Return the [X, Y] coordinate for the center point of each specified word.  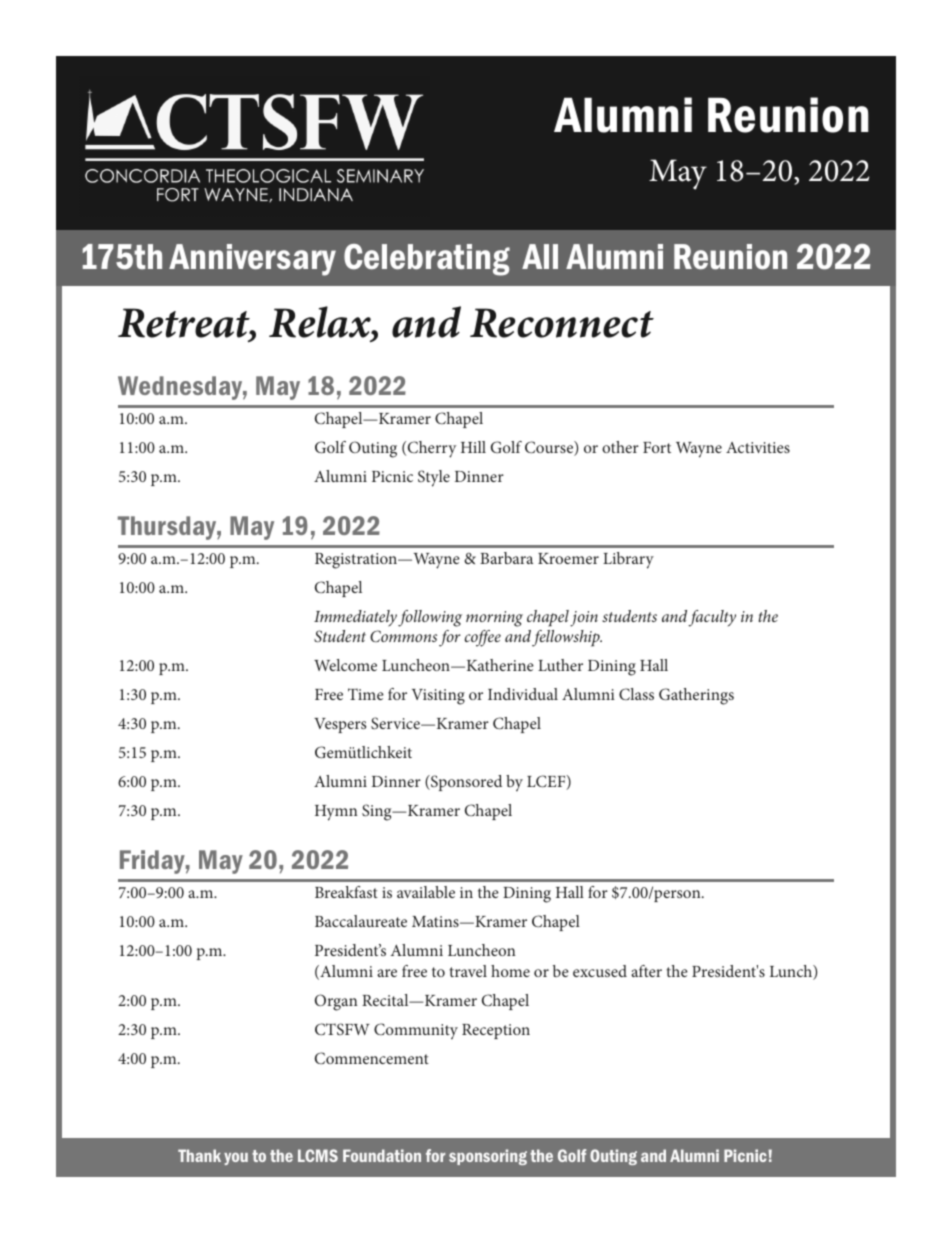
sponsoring [488, 1157]
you [236, 1158]
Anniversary [252, 260]
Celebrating [427, 260]
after [646, 971]
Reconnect [562, 323]
